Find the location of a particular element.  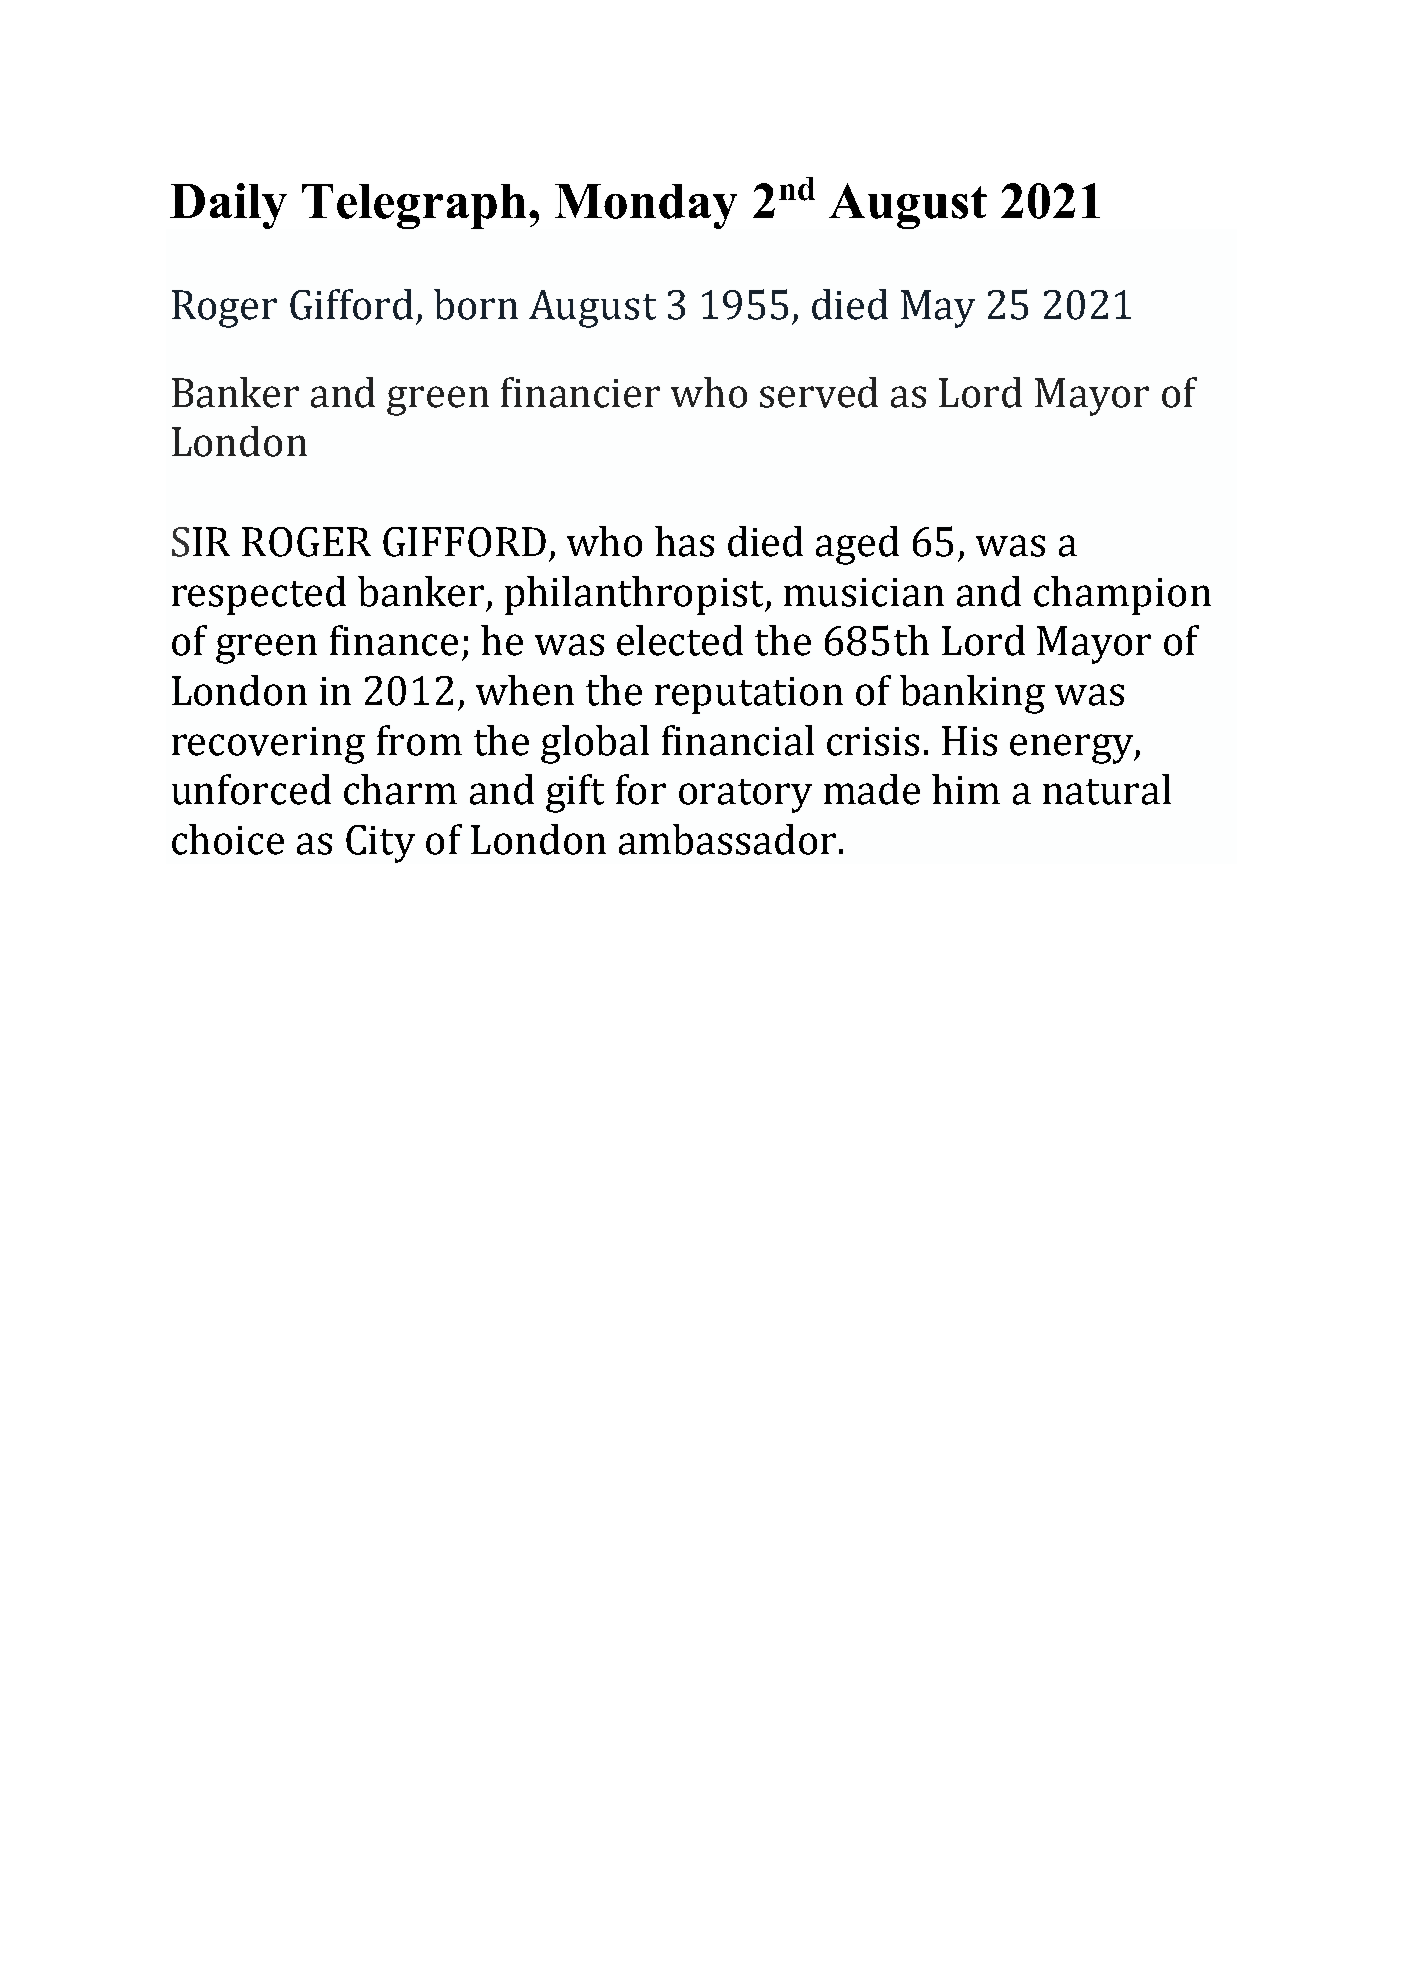

Daily is located at coordinates (228, 206).
